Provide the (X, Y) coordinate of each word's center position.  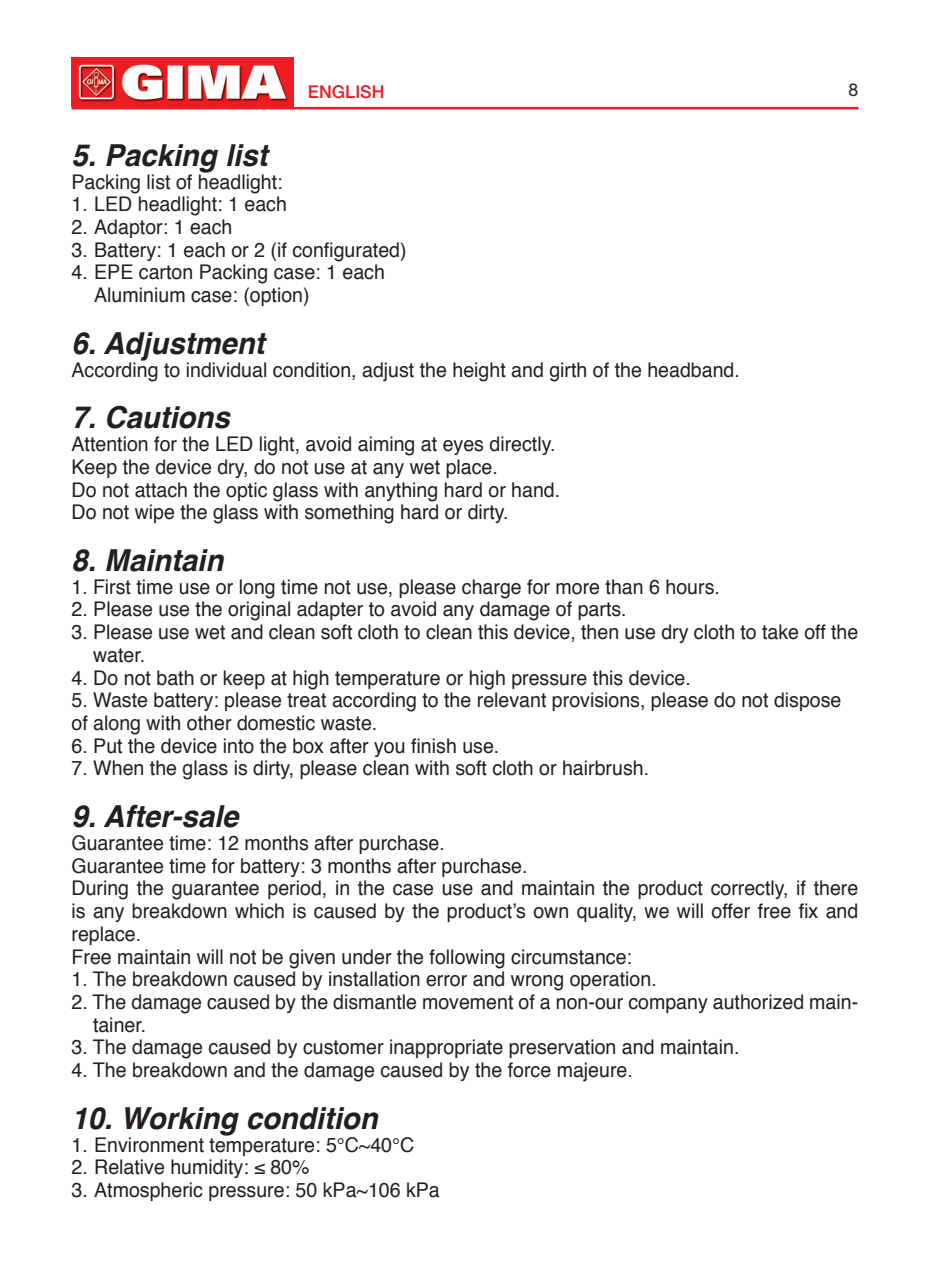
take (780, 632)
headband (690, 370)
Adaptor (129, 228)
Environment (149, 1145)
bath (175, 678)
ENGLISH (346, 91)
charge (491, 589)
